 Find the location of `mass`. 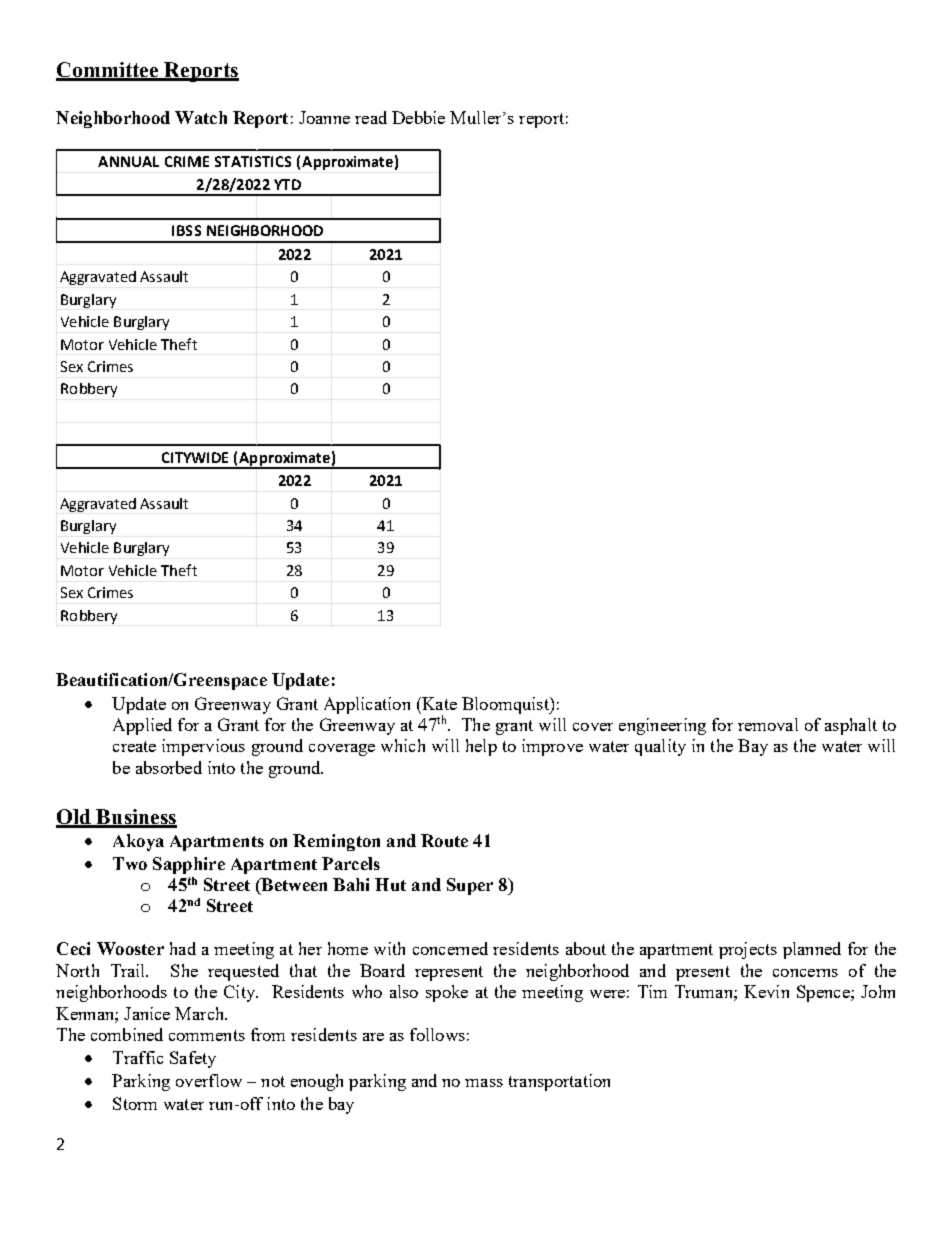

mass is located at coordinates (484, 1083).
